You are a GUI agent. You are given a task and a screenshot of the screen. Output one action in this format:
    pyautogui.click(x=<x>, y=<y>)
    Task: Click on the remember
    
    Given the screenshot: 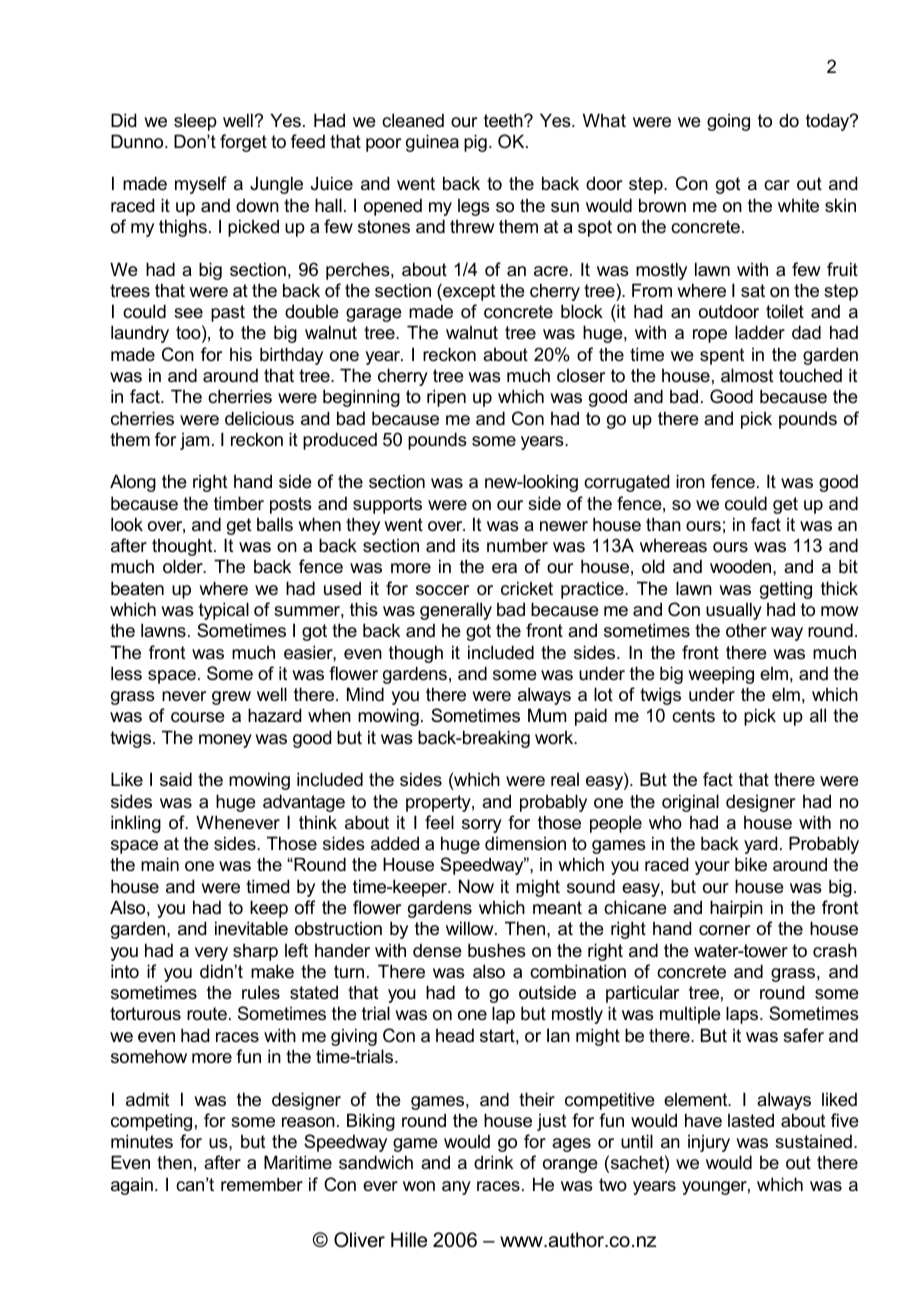 What is the action you would take?
    pyautogui.click(x=262, y=1184)
